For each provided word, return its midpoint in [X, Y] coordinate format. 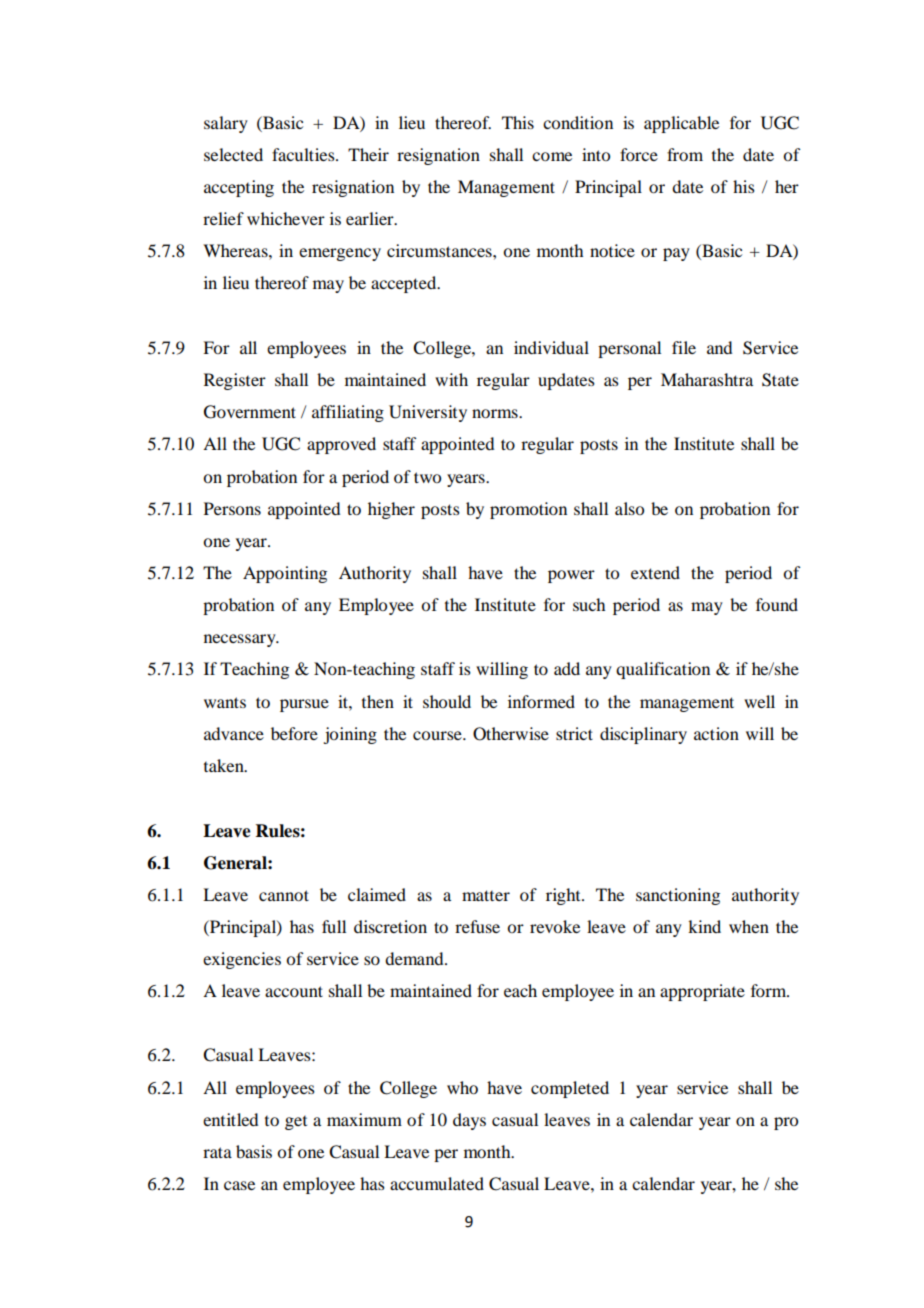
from [685, 154]
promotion [528, 510]
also [629, 508]
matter [486, 895]
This [518, 122]
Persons [232, 508]
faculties [304, 154]
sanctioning [678, 896]
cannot [284, 895]
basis [254, 1151]
